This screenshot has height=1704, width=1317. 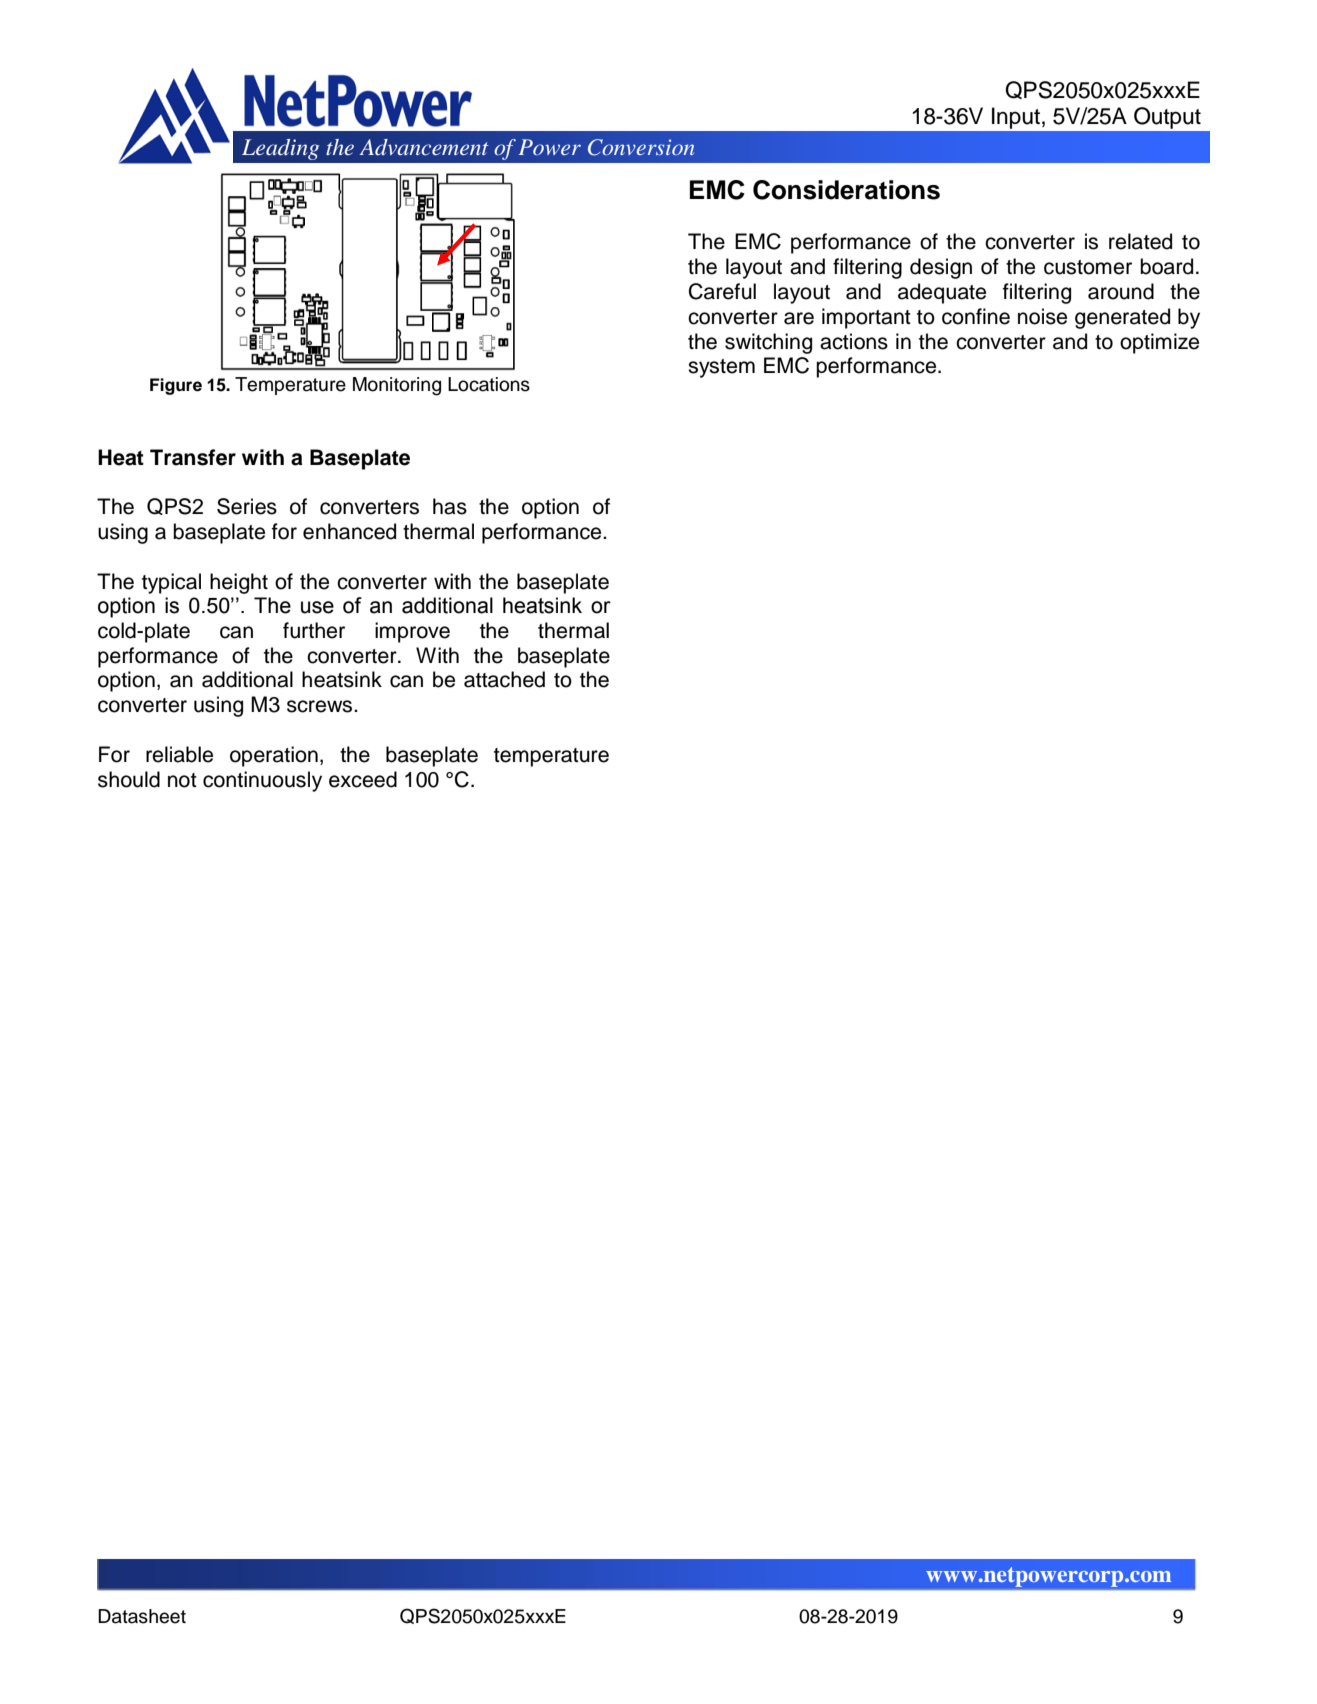 I want to click on Datasheet, so click(x=142, y=1616).
